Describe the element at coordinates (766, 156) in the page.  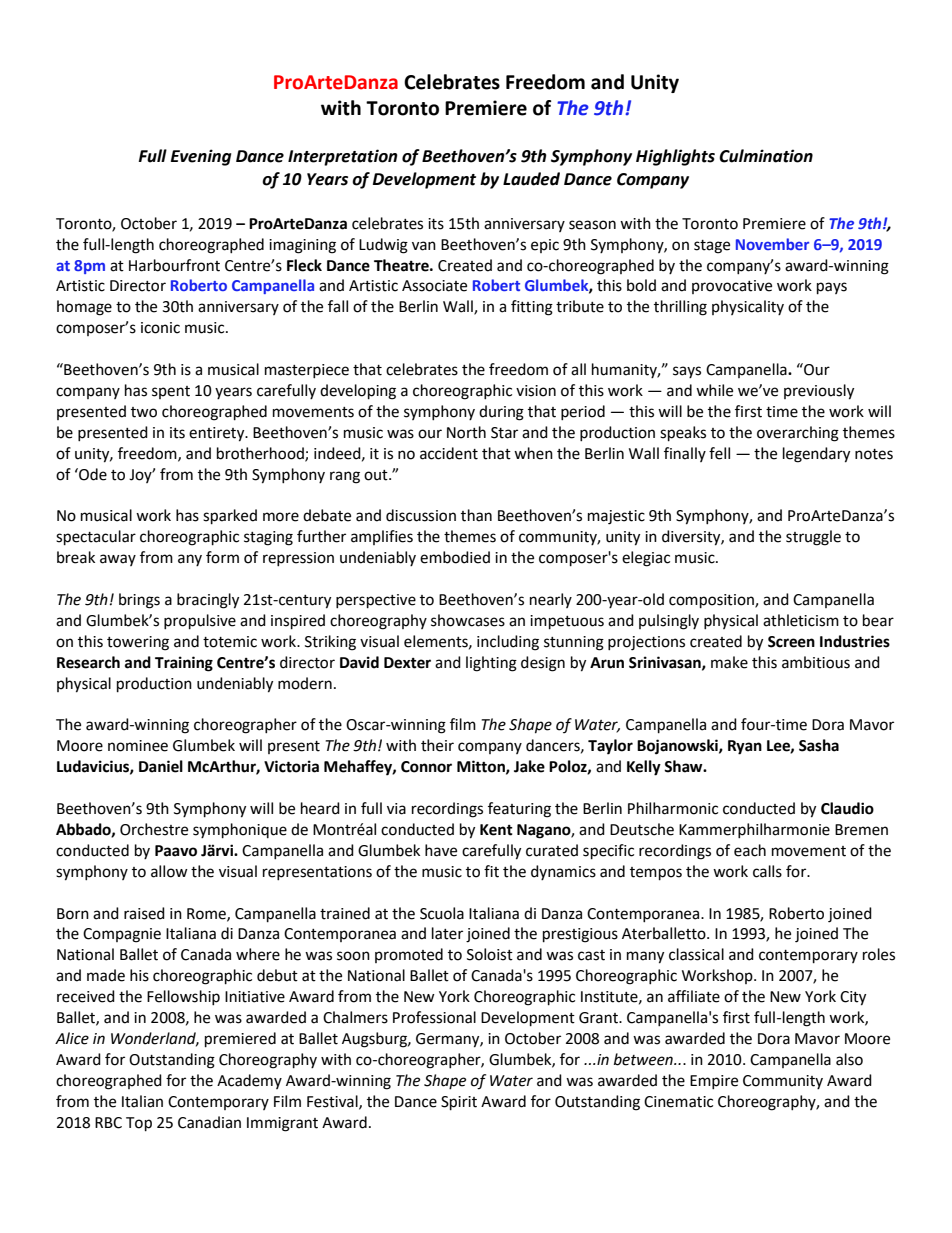
I see `Culmination` at that location.
